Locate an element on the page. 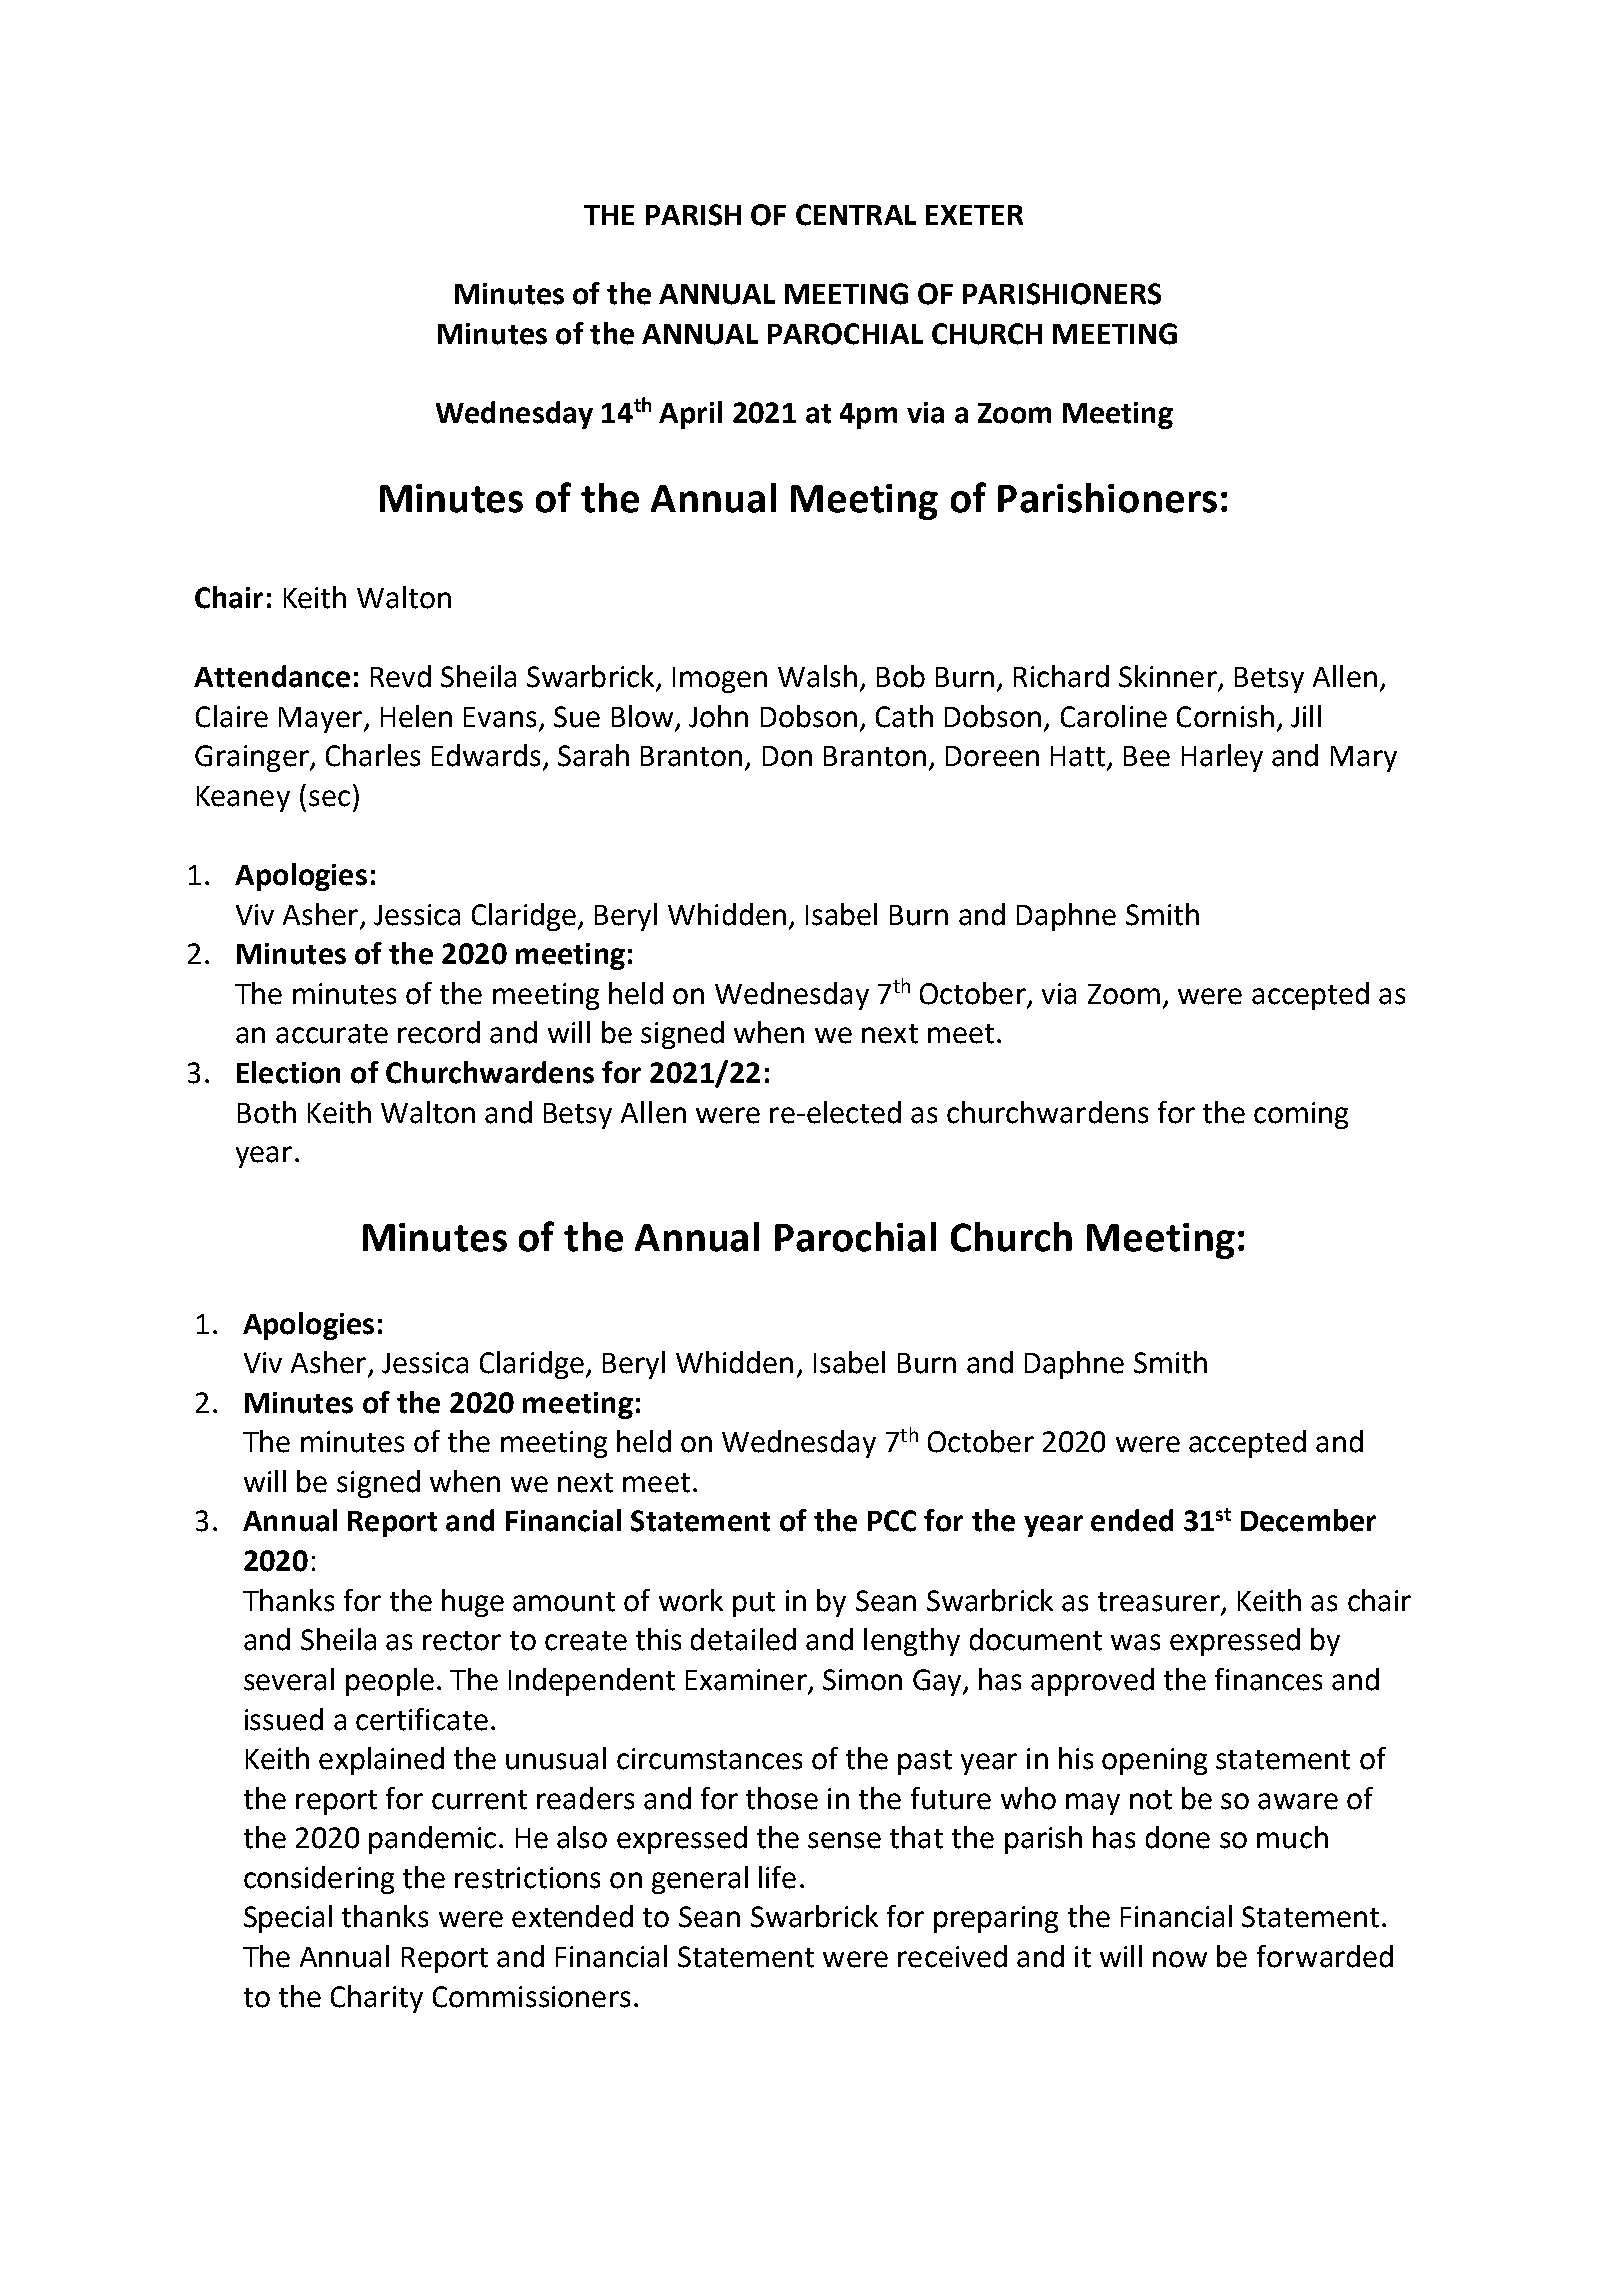 This page has height=2275, width=1608. record is located at coordinates (439, 1032).
